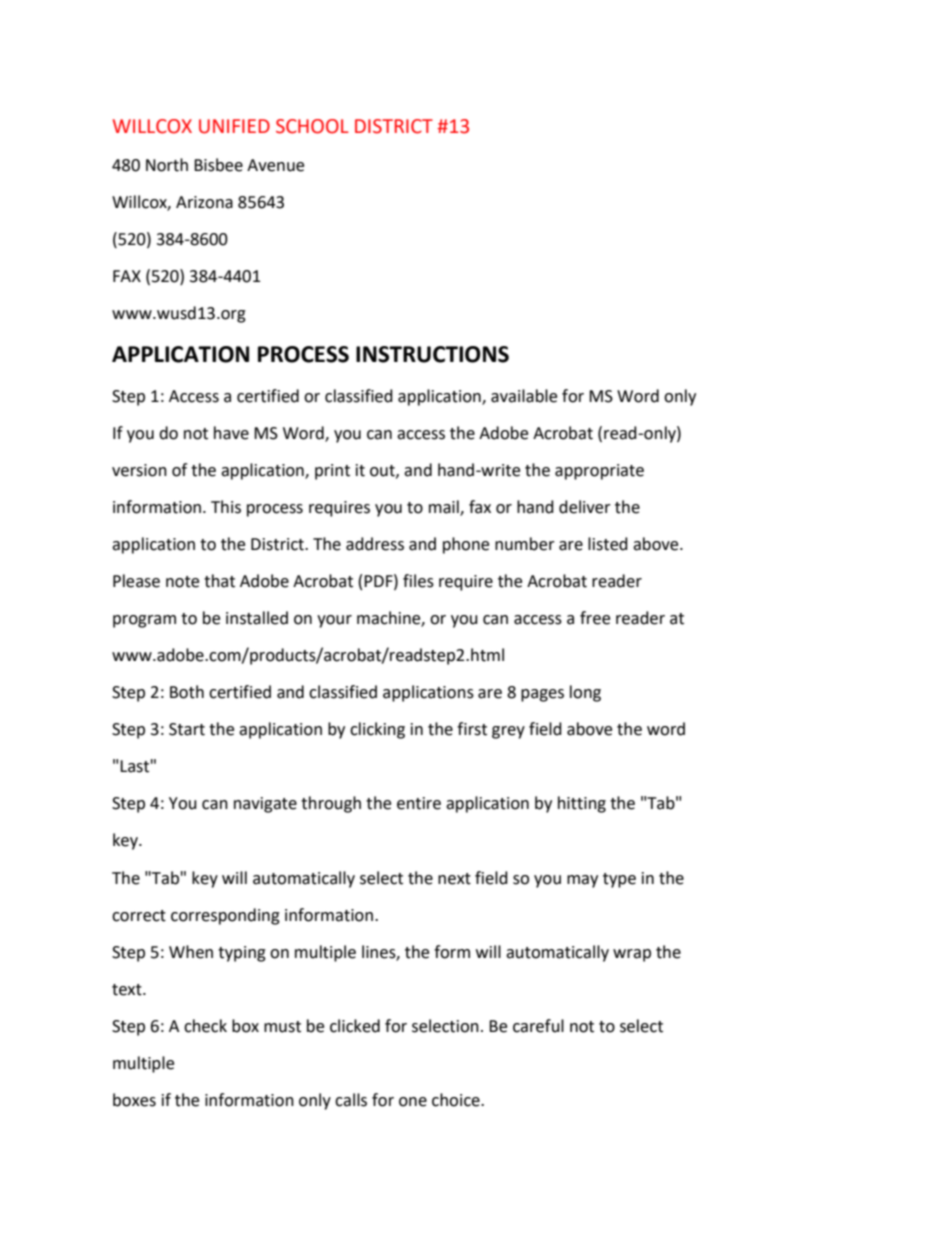 The width and height of the document is (952, 1233). What do you see at coordinates (167, 165) in the document?
I see `North` at bounding box center [167, 165].
